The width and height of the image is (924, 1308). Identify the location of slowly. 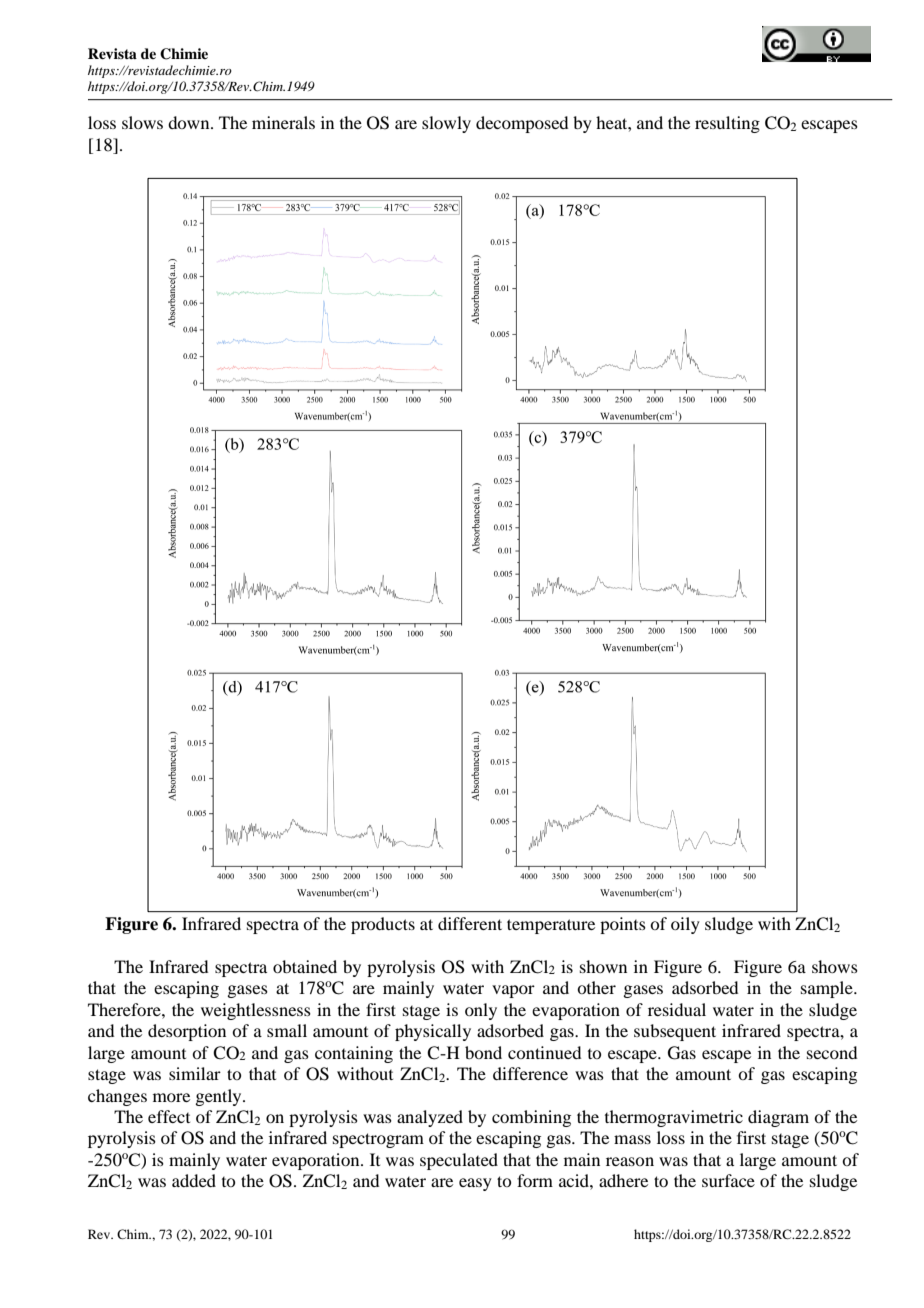
(446, 124).
